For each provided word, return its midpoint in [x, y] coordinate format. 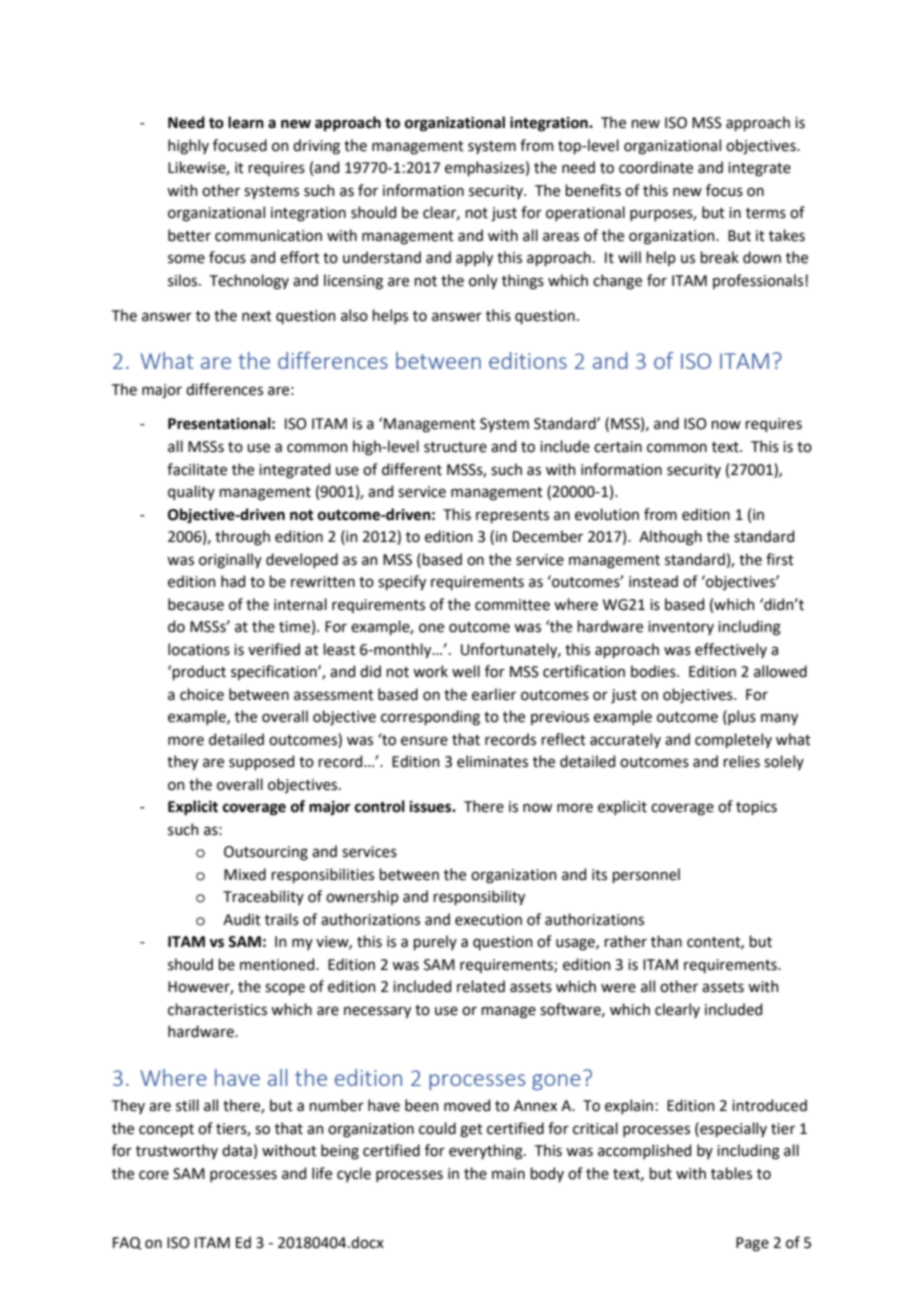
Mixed [245, 874]
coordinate [656, 167]
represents [512, 516]
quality [191, 492]
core [154, 1175]
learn [246, 122]
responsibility [479, 897]
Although [670, 538]
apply [474, 258]
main [508, 1174]
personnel [646, 875]
